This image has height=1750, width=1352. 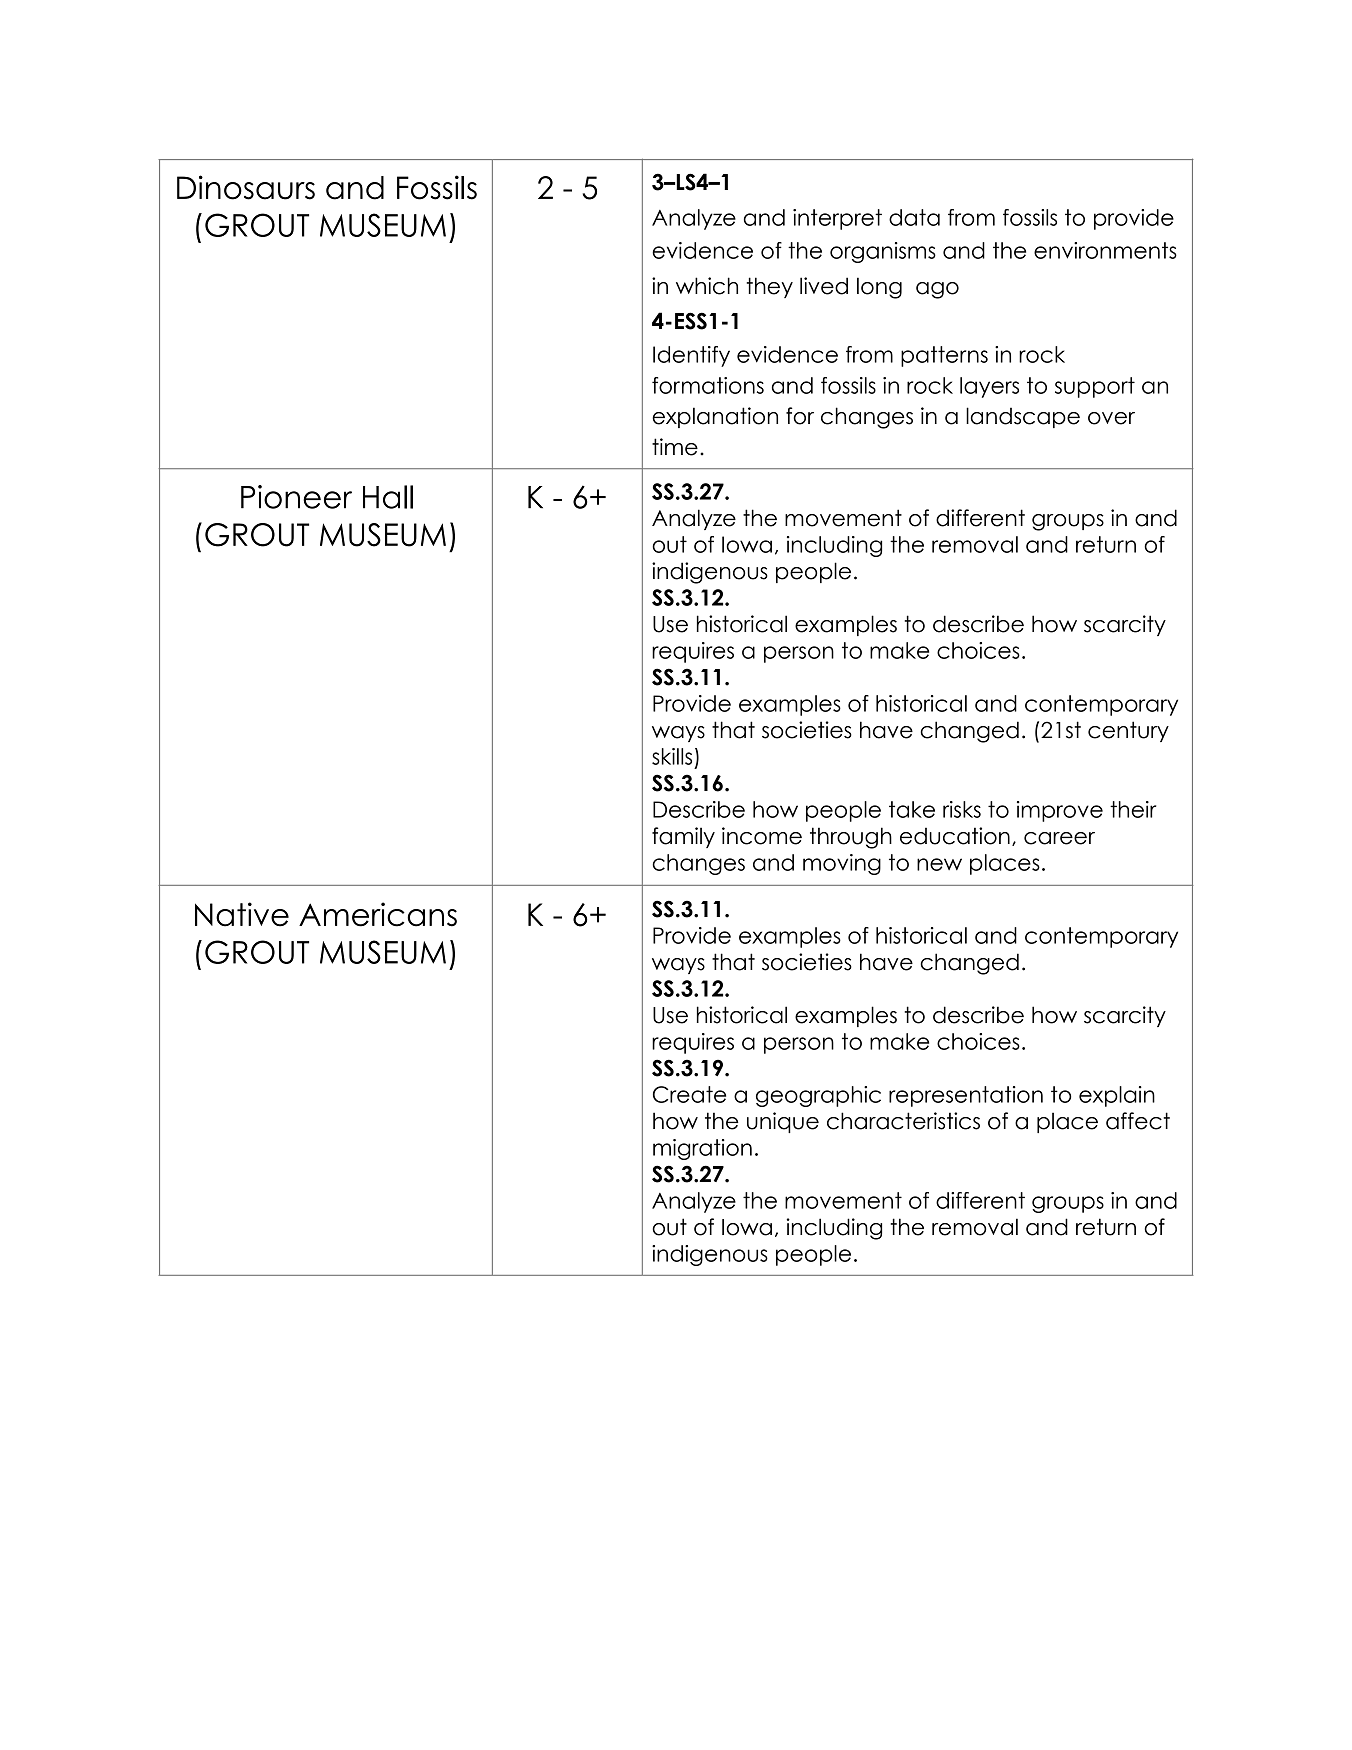 I want to click on Americans, so click(x=378, y=914).
